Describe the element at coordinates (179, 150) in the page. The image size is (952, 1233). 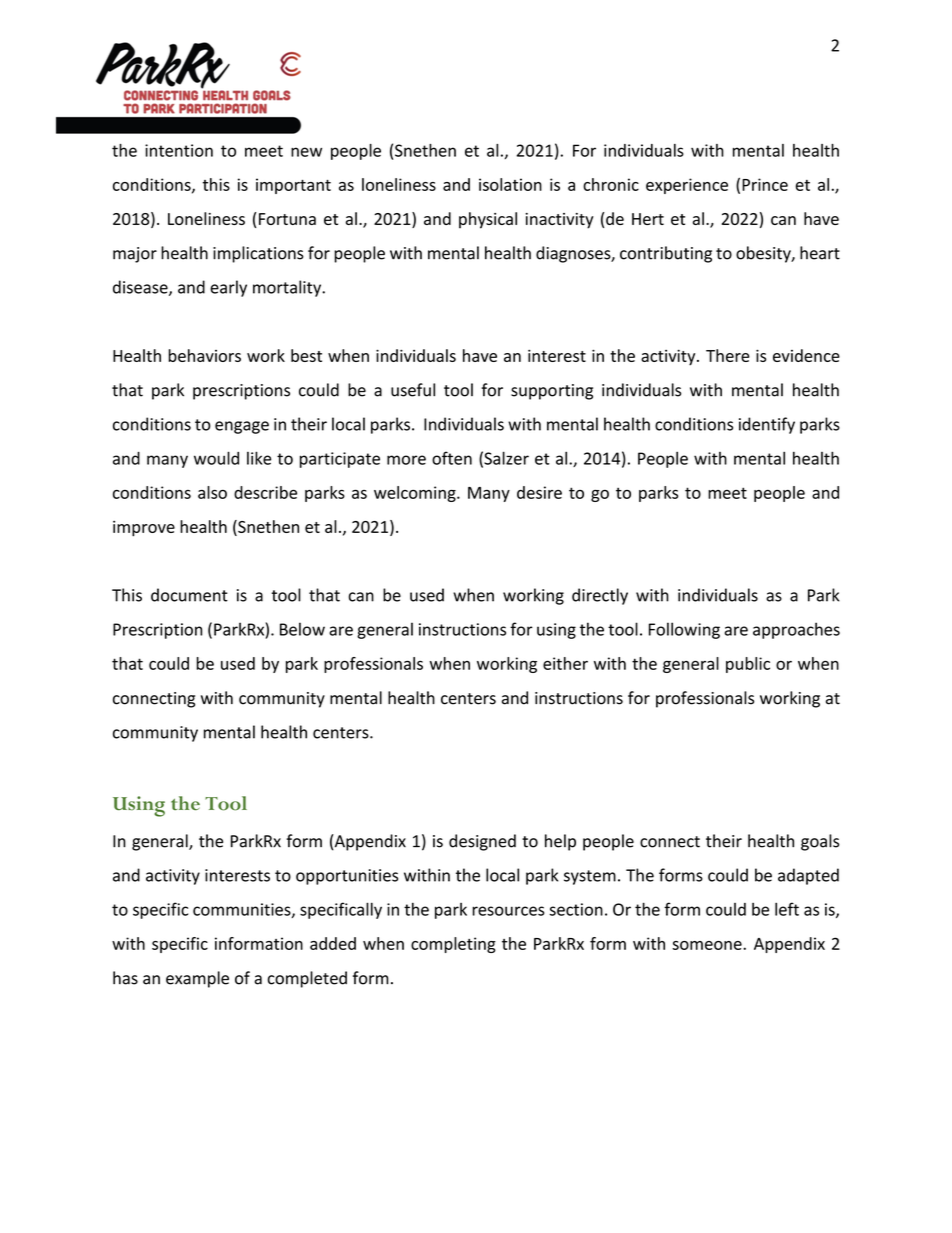
I see `intention` at that location.
